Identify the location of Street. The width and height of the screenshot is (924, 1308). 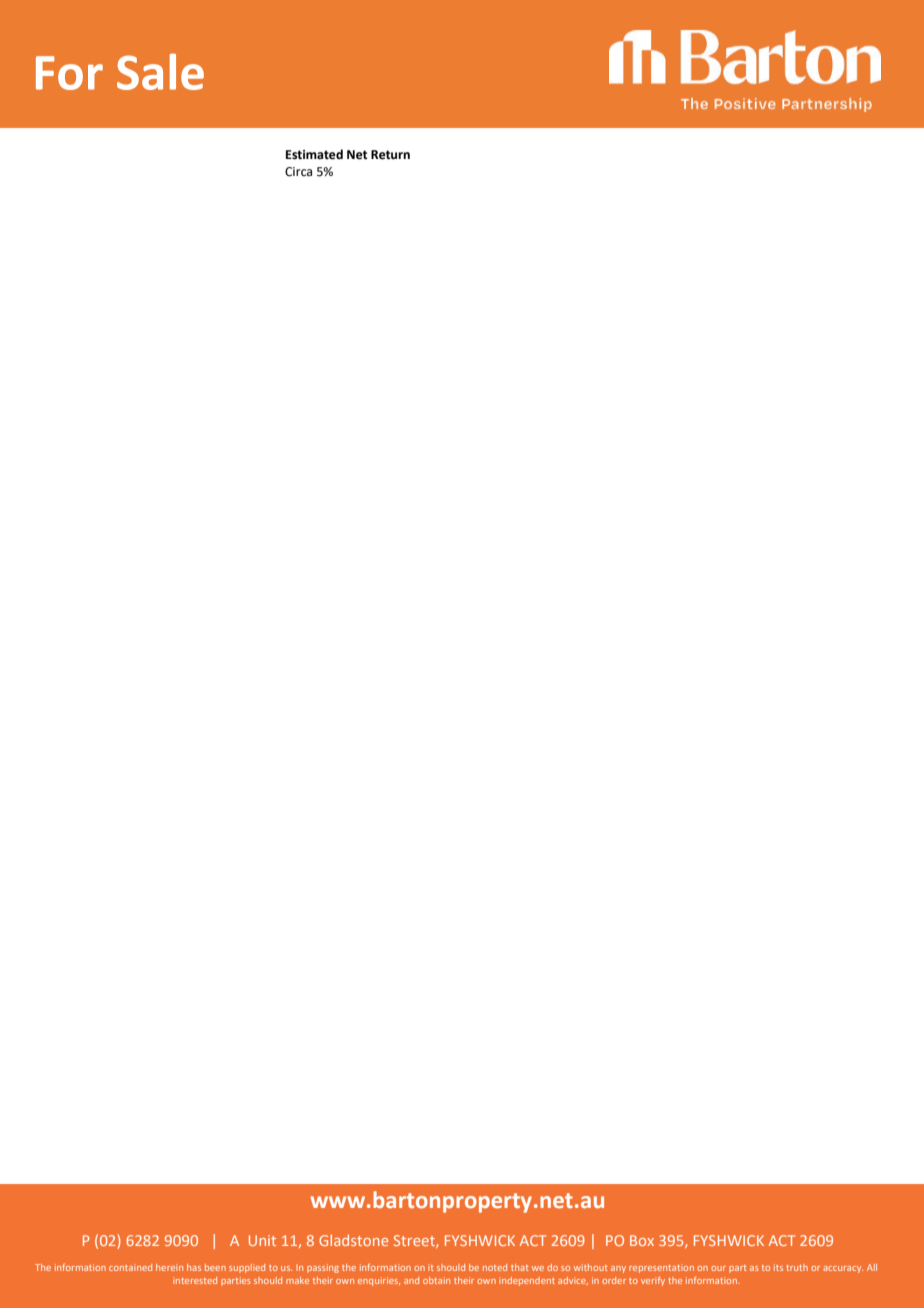
(415, 1241).
